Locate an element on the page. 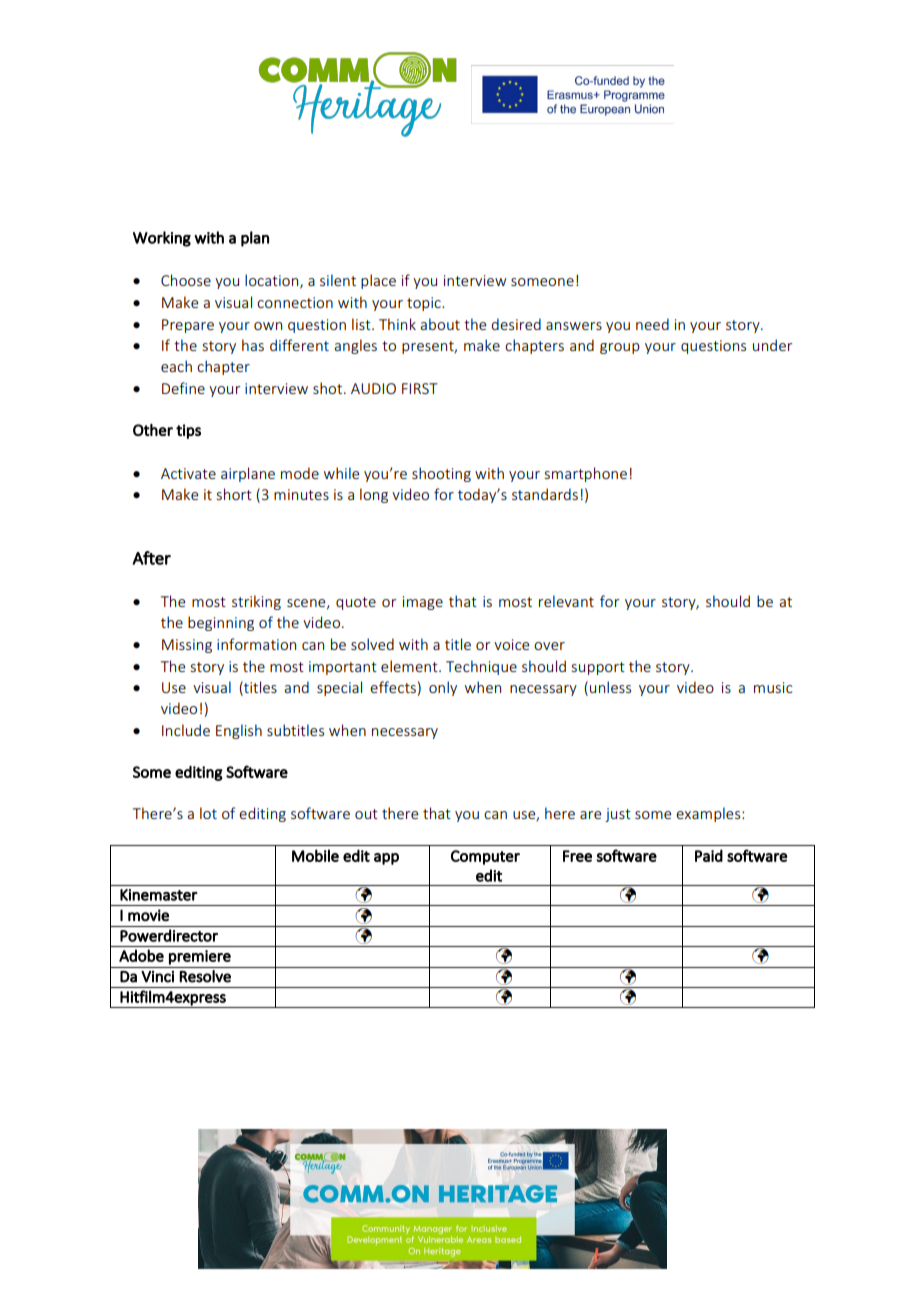 This image has width=924, height=1308. topic is located at coordinates (425, 304).
